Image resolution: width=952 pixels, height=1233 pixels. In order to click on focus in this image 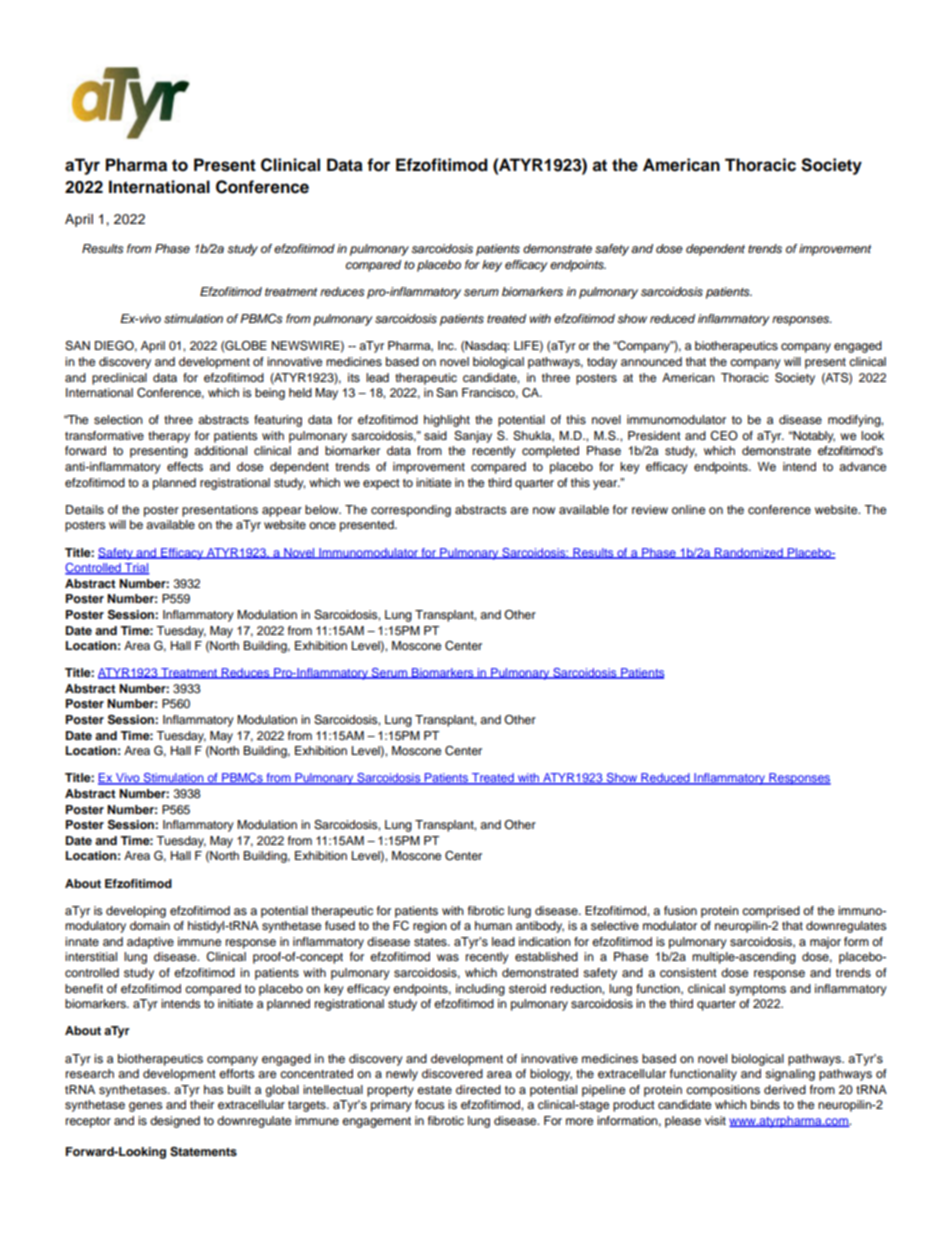, I will do `click(429, 1104)`.
